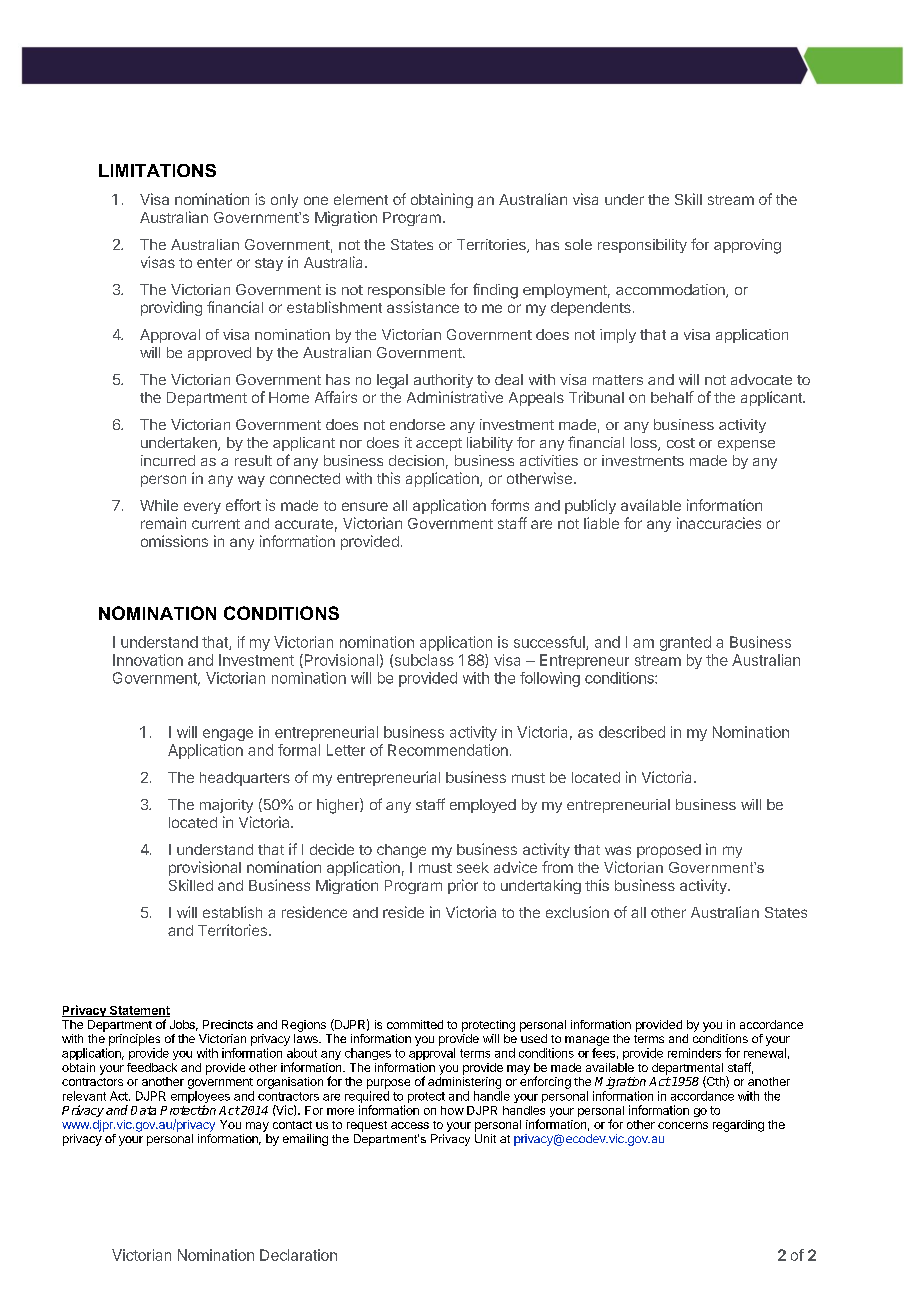 The width and height of the screenshot is (924, 1308). I want to click on ensure, so click(365, 506).
